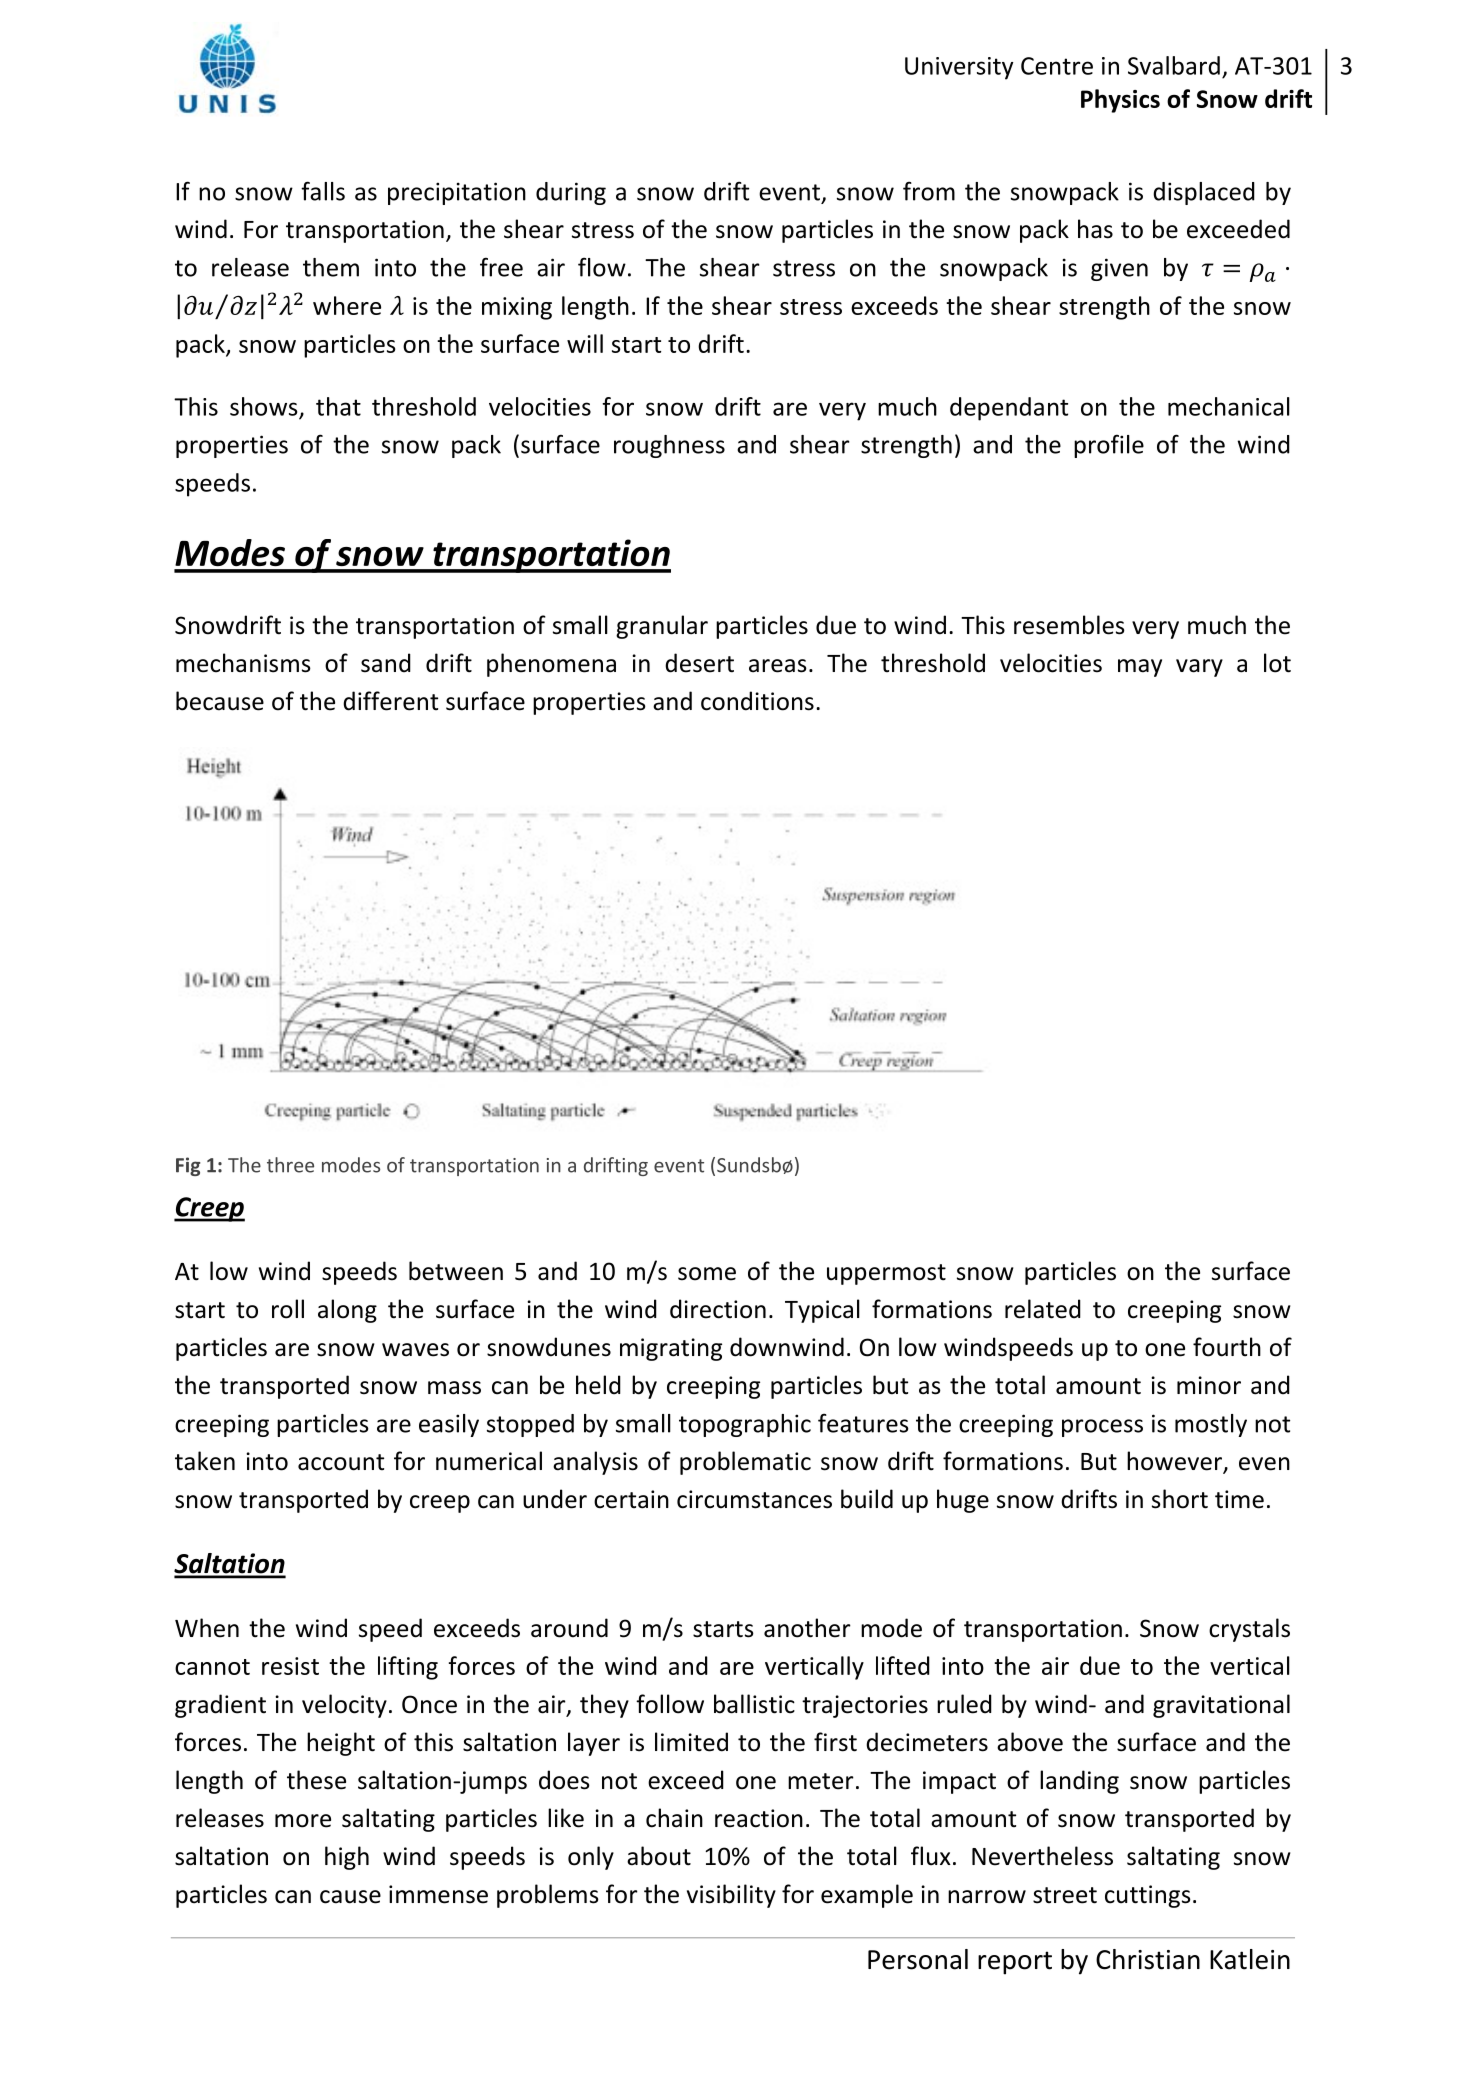 The height and width of the document is (2073, 1465). What do you see at coordinates (571, 193) in the document?
I see `during` at bounding box center [571, 193].
